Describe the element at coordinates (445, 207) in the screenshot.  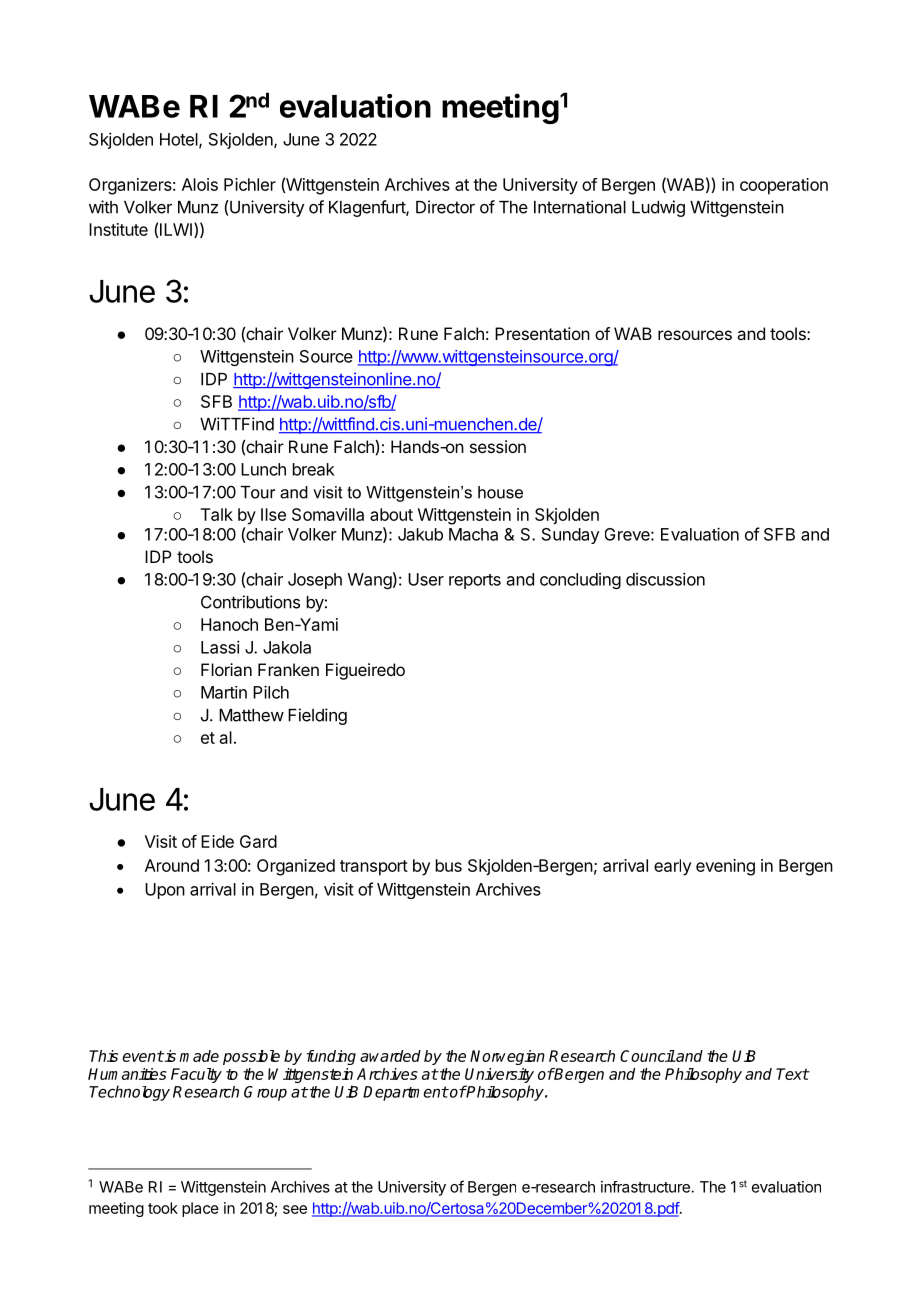
I see `Director` at that location.
